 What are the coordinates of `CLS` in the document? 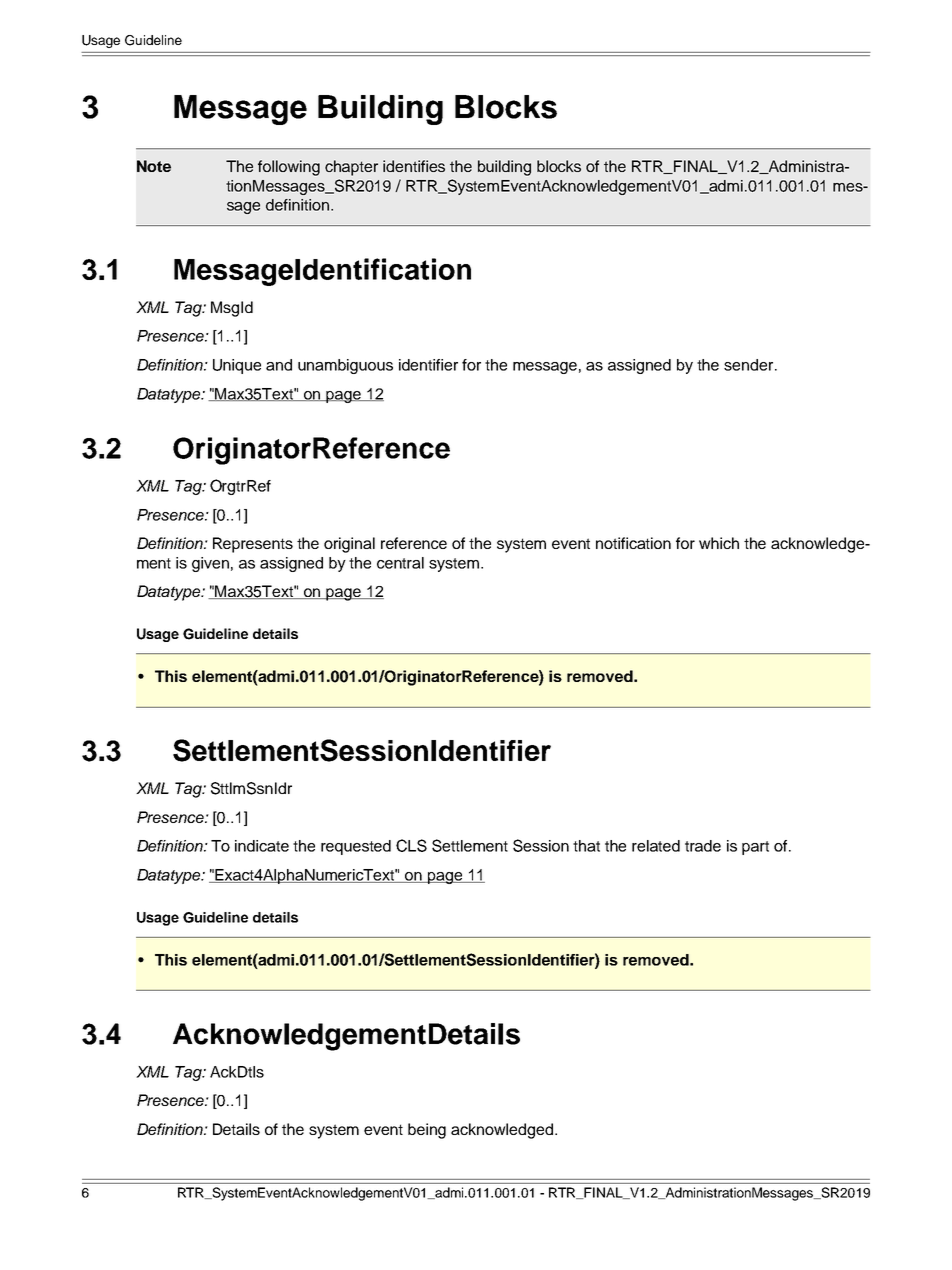 It's located at (411, 845).
